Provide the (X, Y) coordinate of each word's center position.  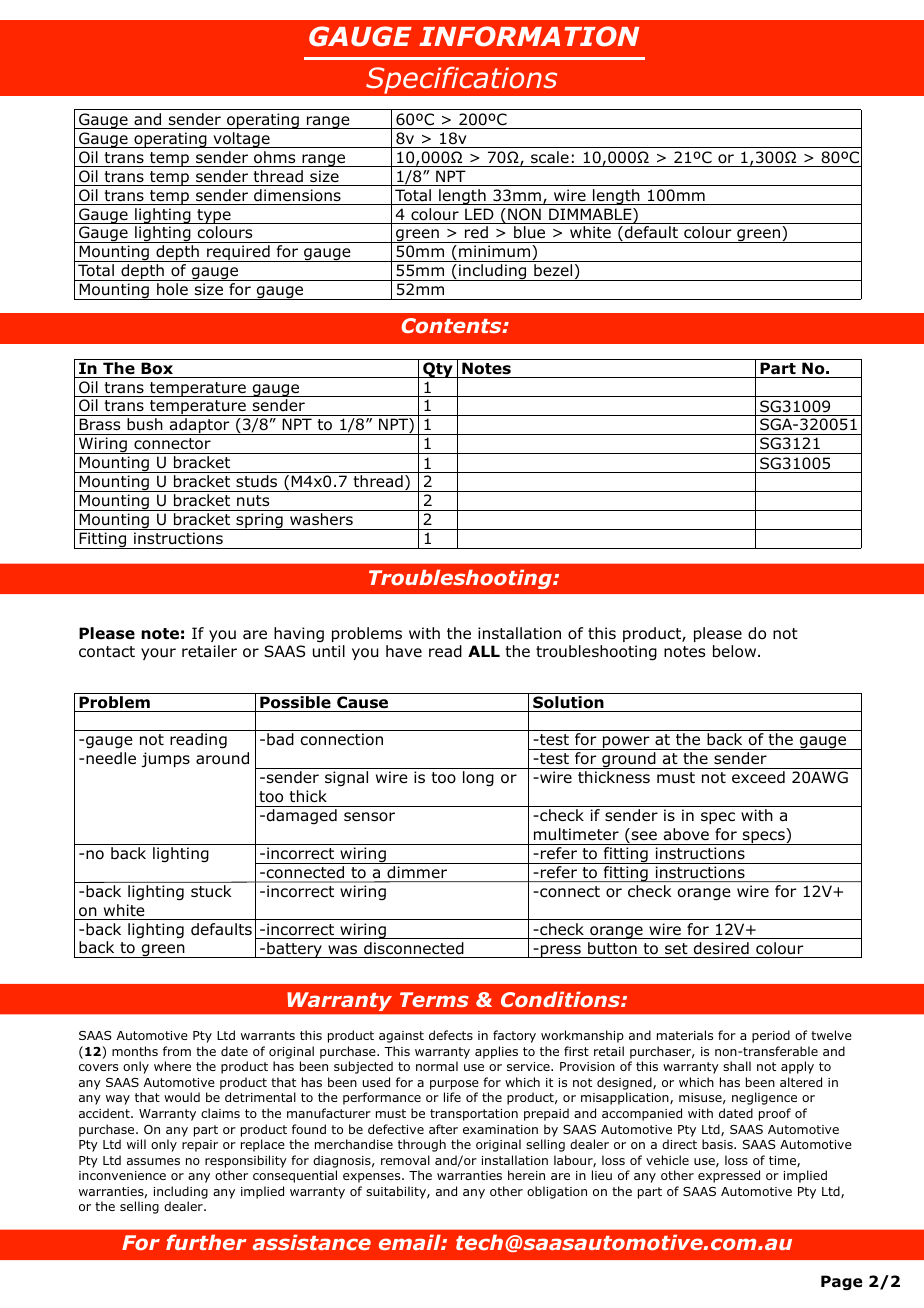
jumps (165, 759)
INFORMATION (529, 36)
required (238, 253)
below (736, 651)
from (177, 1051)
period (771, 1036)
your (158, 654)
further (206, 1242)
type (214, 216)
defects (451, 1035)
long (478, 779)
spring (259, 521)
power (626, 743)
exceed (758, 777)
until (329, 651)
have (404, 651)
